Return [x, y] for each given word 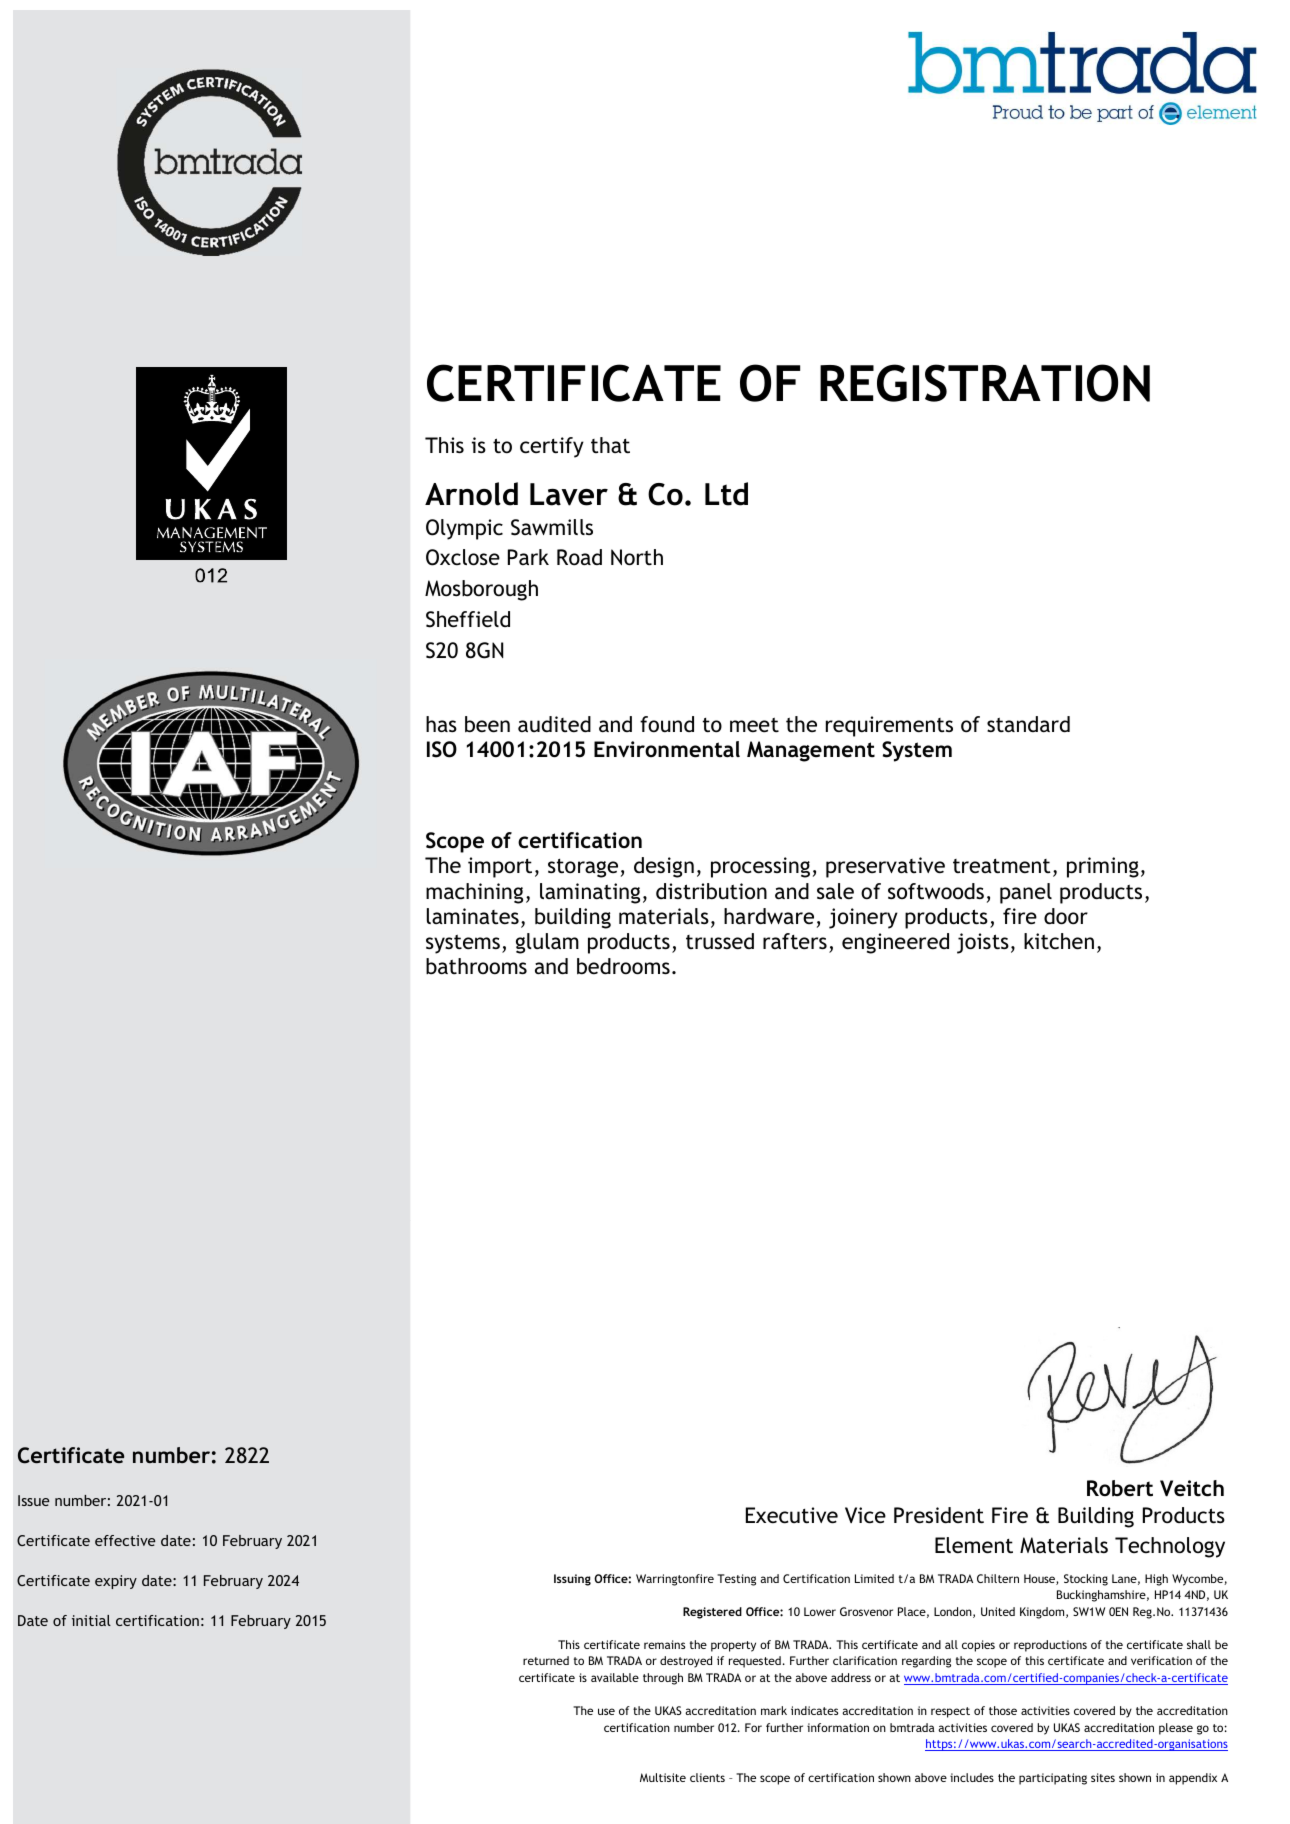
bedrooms [623, 966]
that [610, 445]
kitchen [1059, 941]
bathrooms [476, 966]
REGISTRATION [985, 383]
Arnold [471, 494]
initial [91, 1620]
